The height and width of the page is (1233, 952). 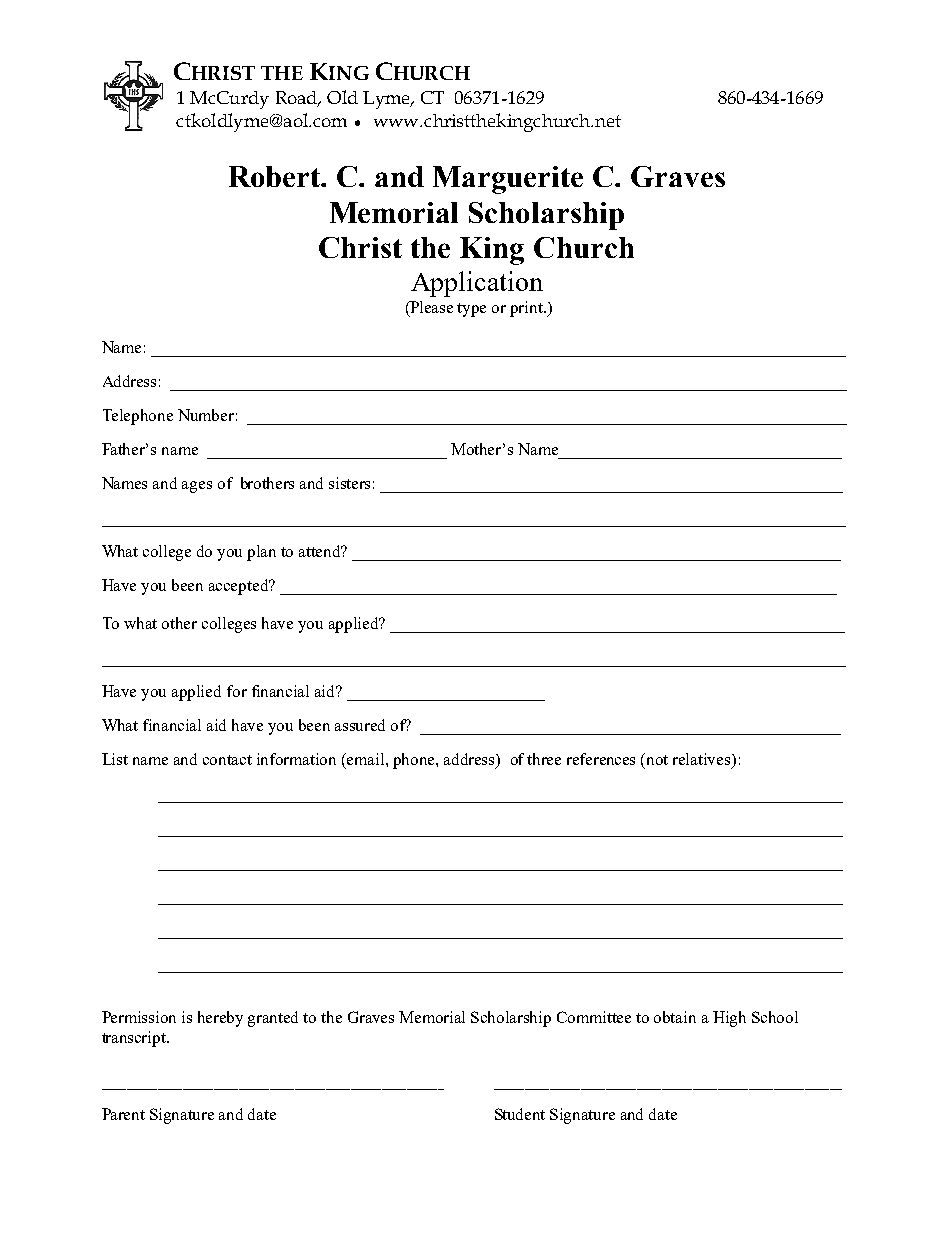 What do you see at coordinates (703, 760) in the page?
I see `relatives` at bounding box center [703, 760].
